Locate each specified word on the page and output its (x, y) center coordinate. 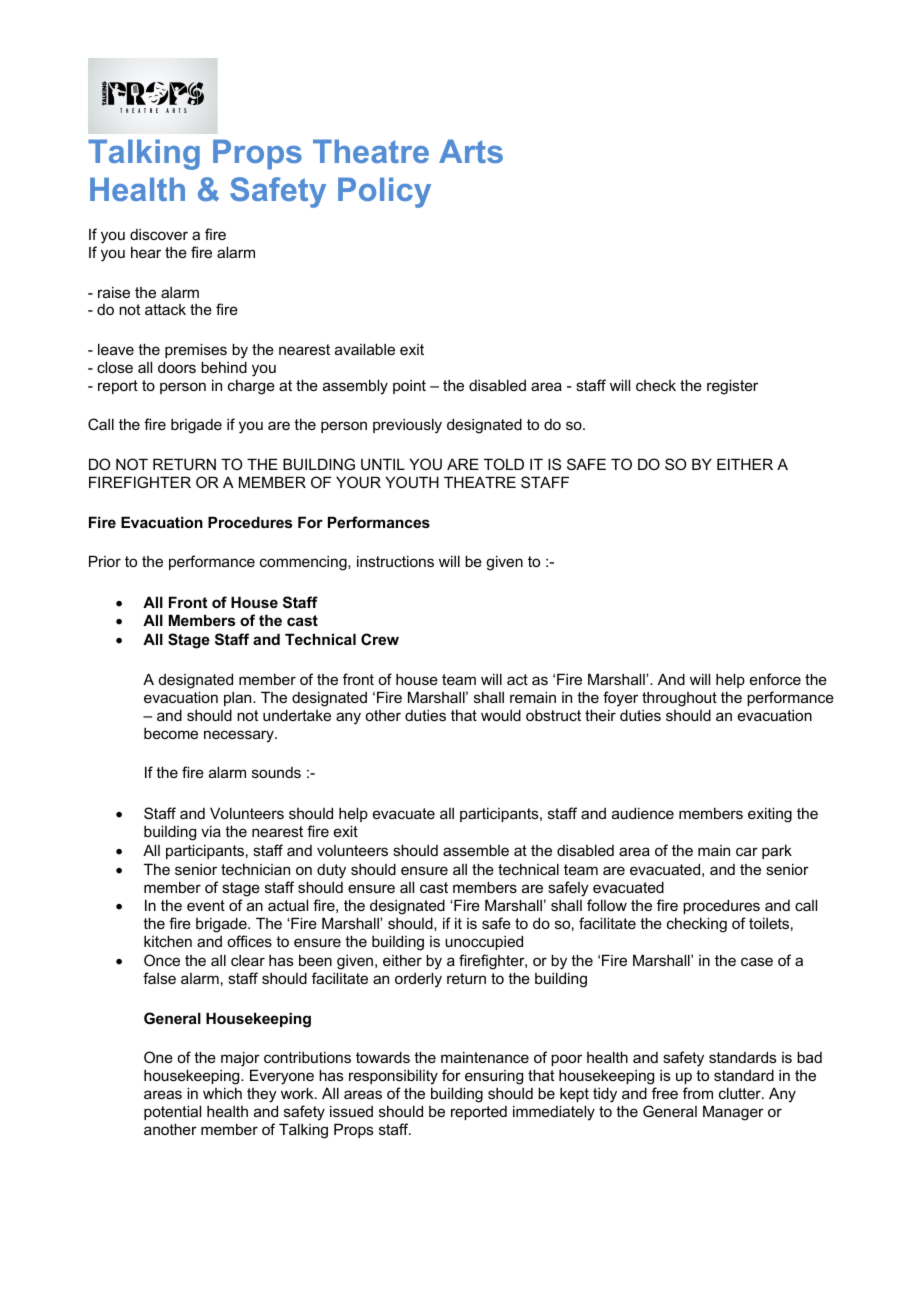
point (409, 387)
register (732, 387)
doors (177, 367)
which (222, 1093)
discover (159, 234)
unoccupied (484, 942)
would (501, 715)
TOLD (504, 464)
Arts (471, 151)
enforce (775, 679)
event (206, 905)
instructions (395, 561)
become (171, 733)
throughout (679, 699)
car (747, 851)
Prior (105, 561)
